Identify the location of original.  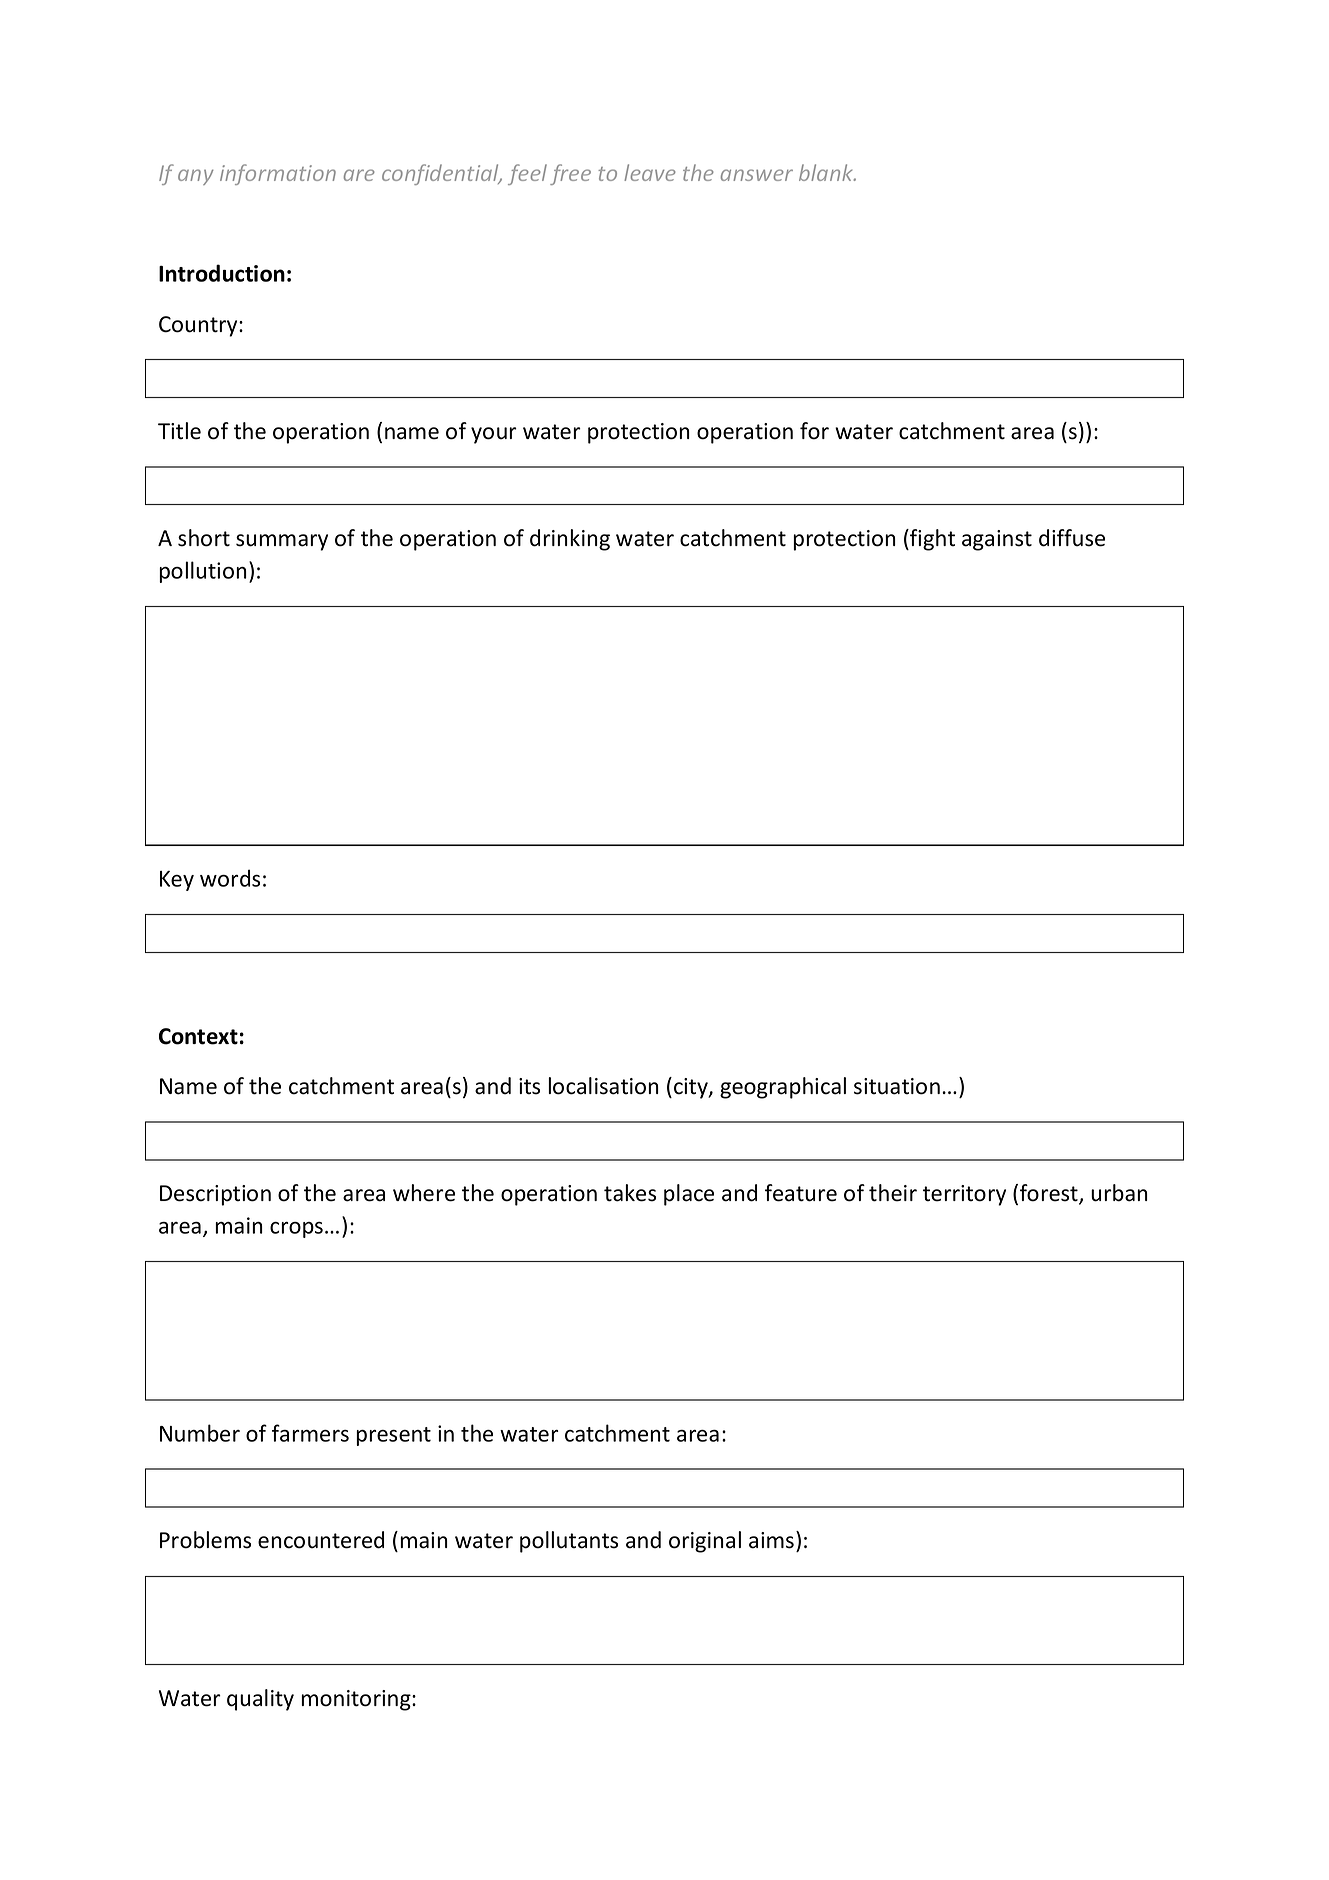
(705, 1542).
